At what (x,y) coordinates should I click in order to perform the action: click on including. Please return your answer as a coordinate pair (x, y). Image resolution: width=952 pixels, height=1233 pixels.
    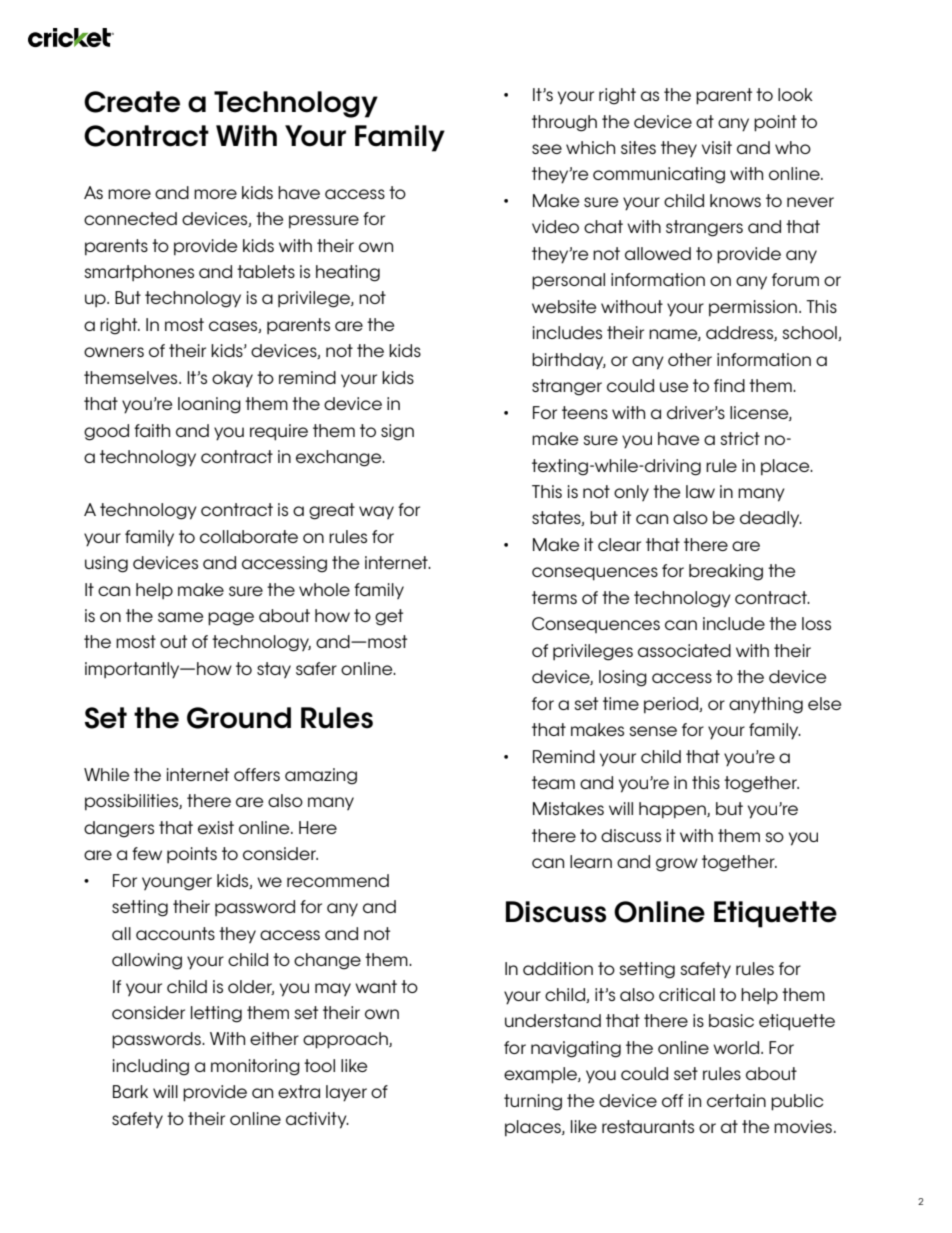
    Looking at the image, I should click on (151, 1067).
